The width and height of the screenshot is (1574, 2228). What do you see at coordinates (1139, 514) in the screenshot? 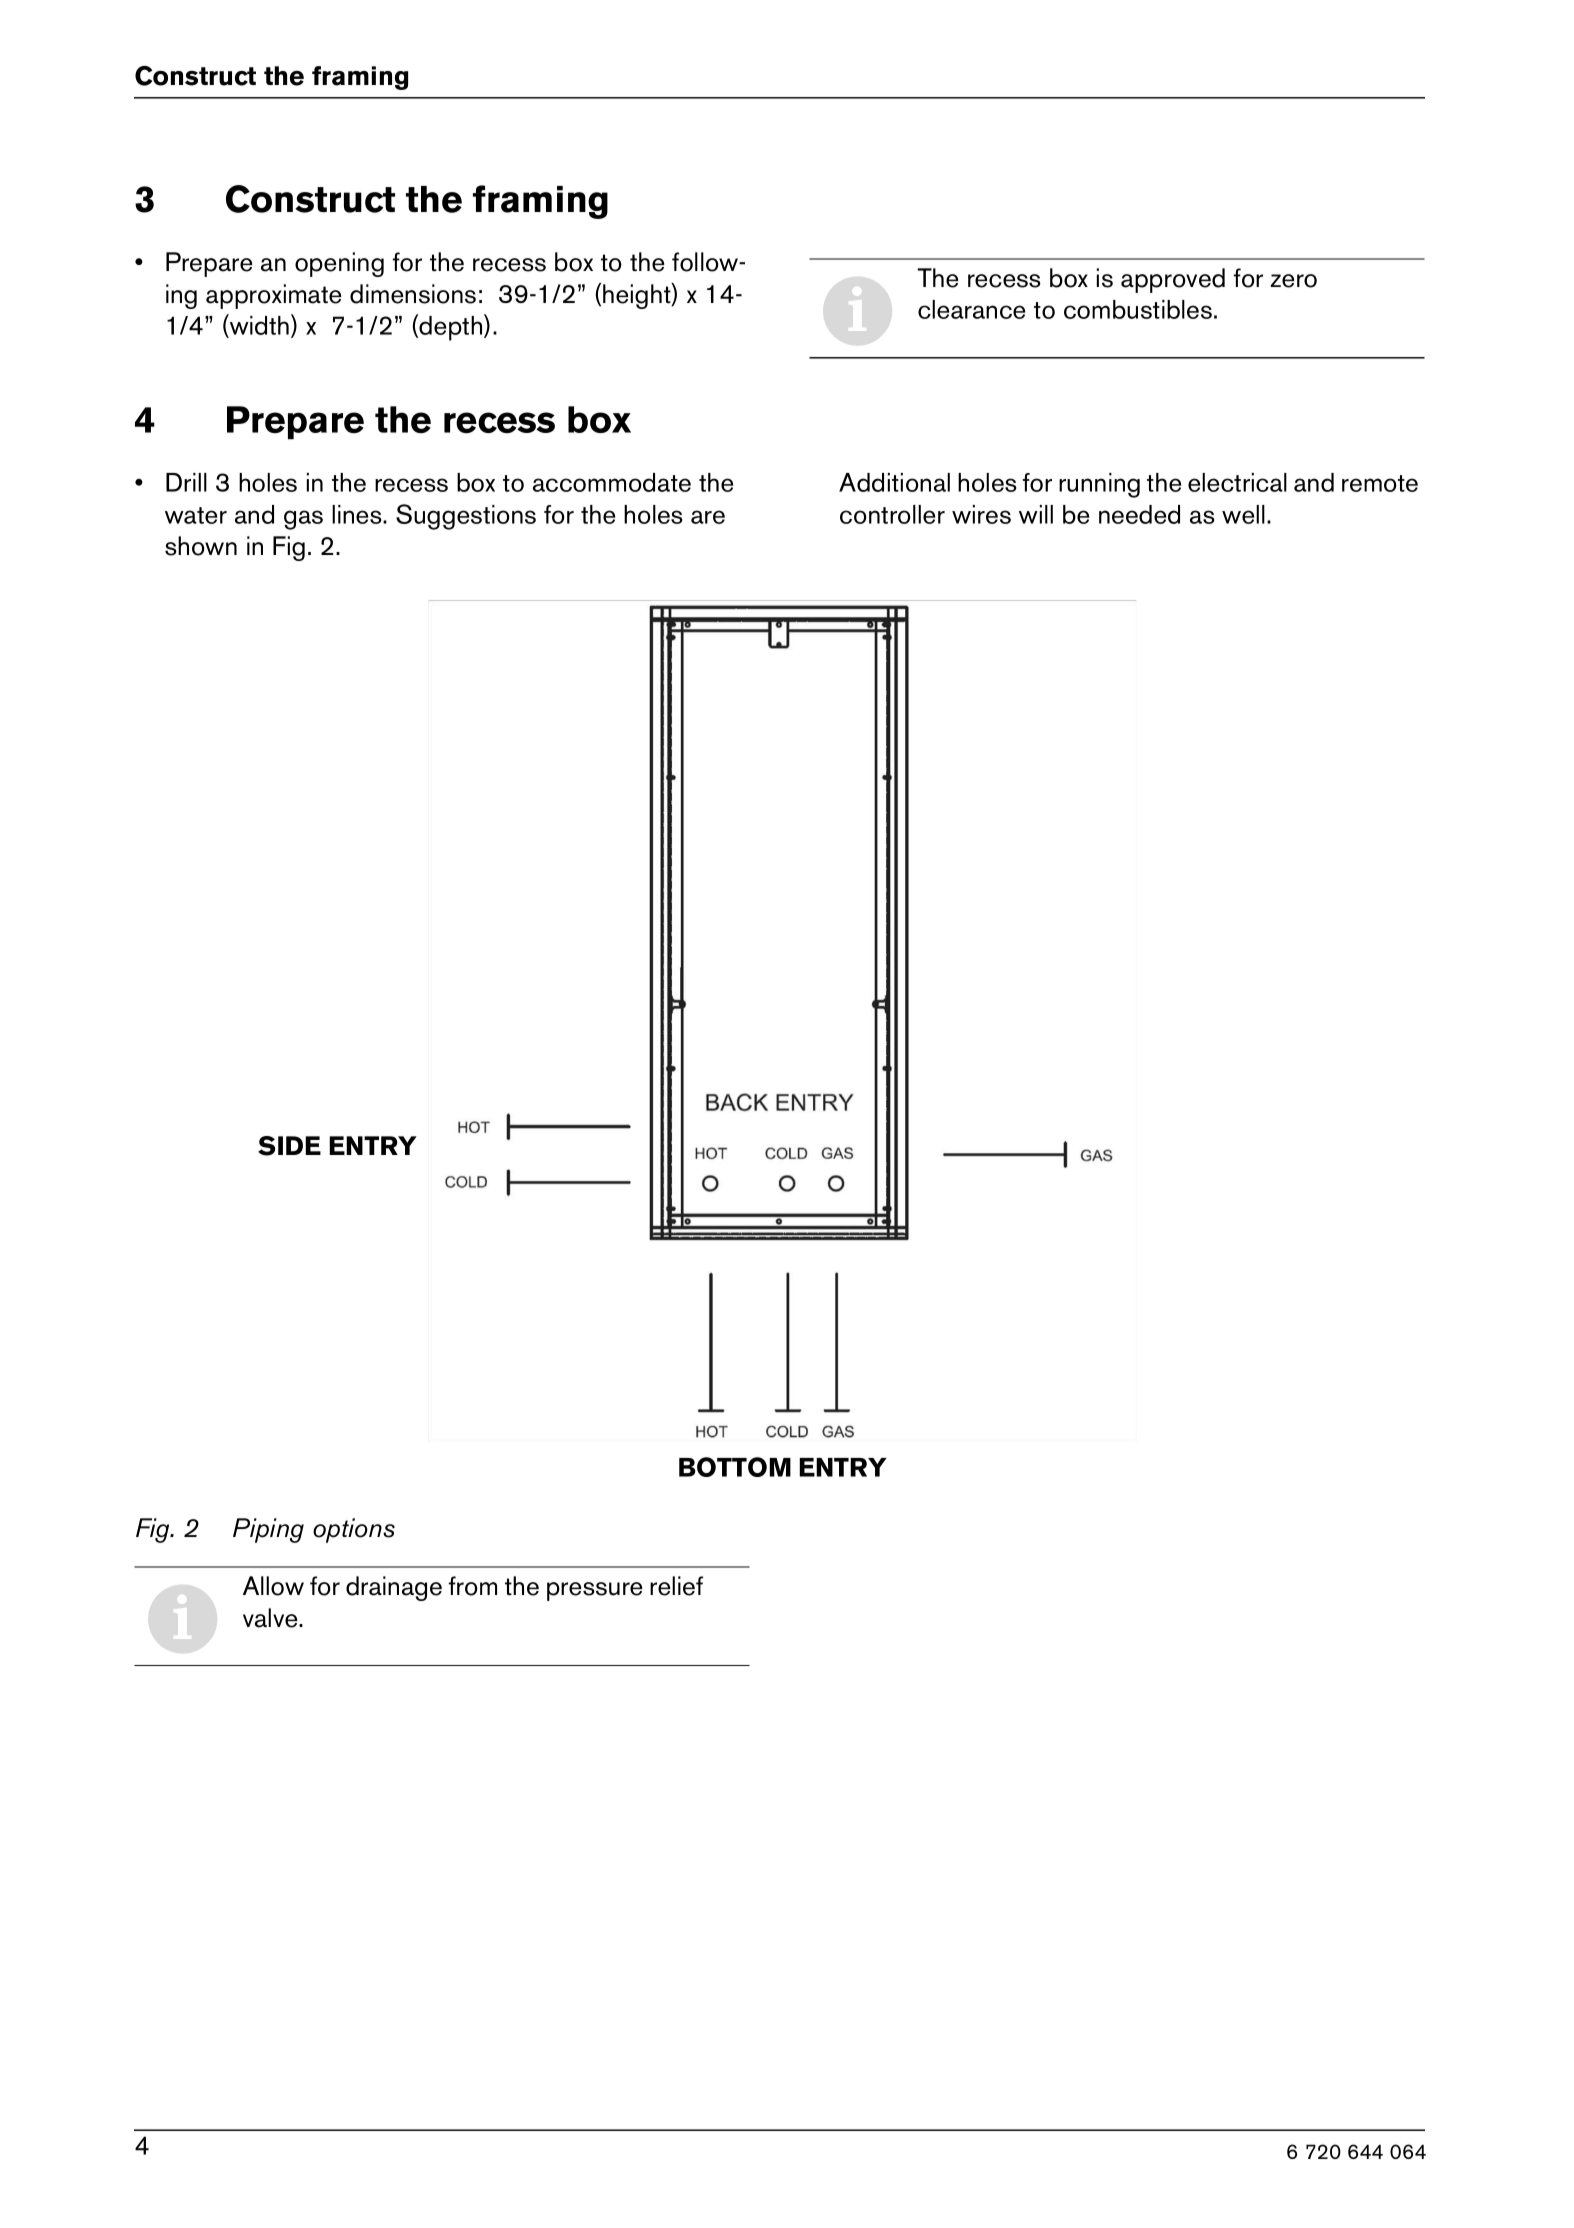
I see `needed` at bounding box center [1139, 514].
